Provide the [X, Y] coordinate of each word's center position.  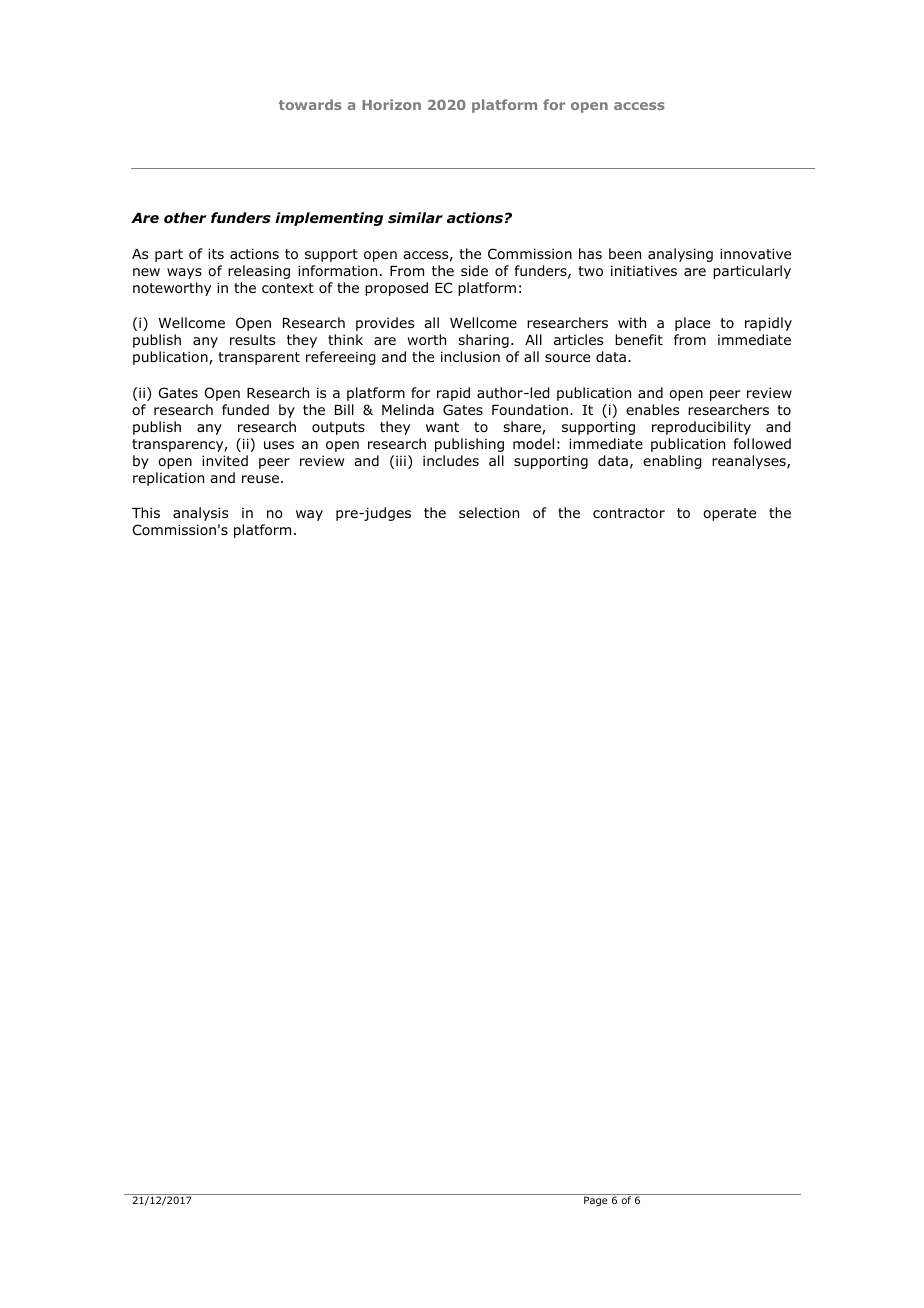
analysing [680, 255]
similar [415, 218]
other [185, 218]
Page [596, 1201]
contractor [629, 513]
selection [489, 512]
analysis [200, 514]
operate [729, 514]
